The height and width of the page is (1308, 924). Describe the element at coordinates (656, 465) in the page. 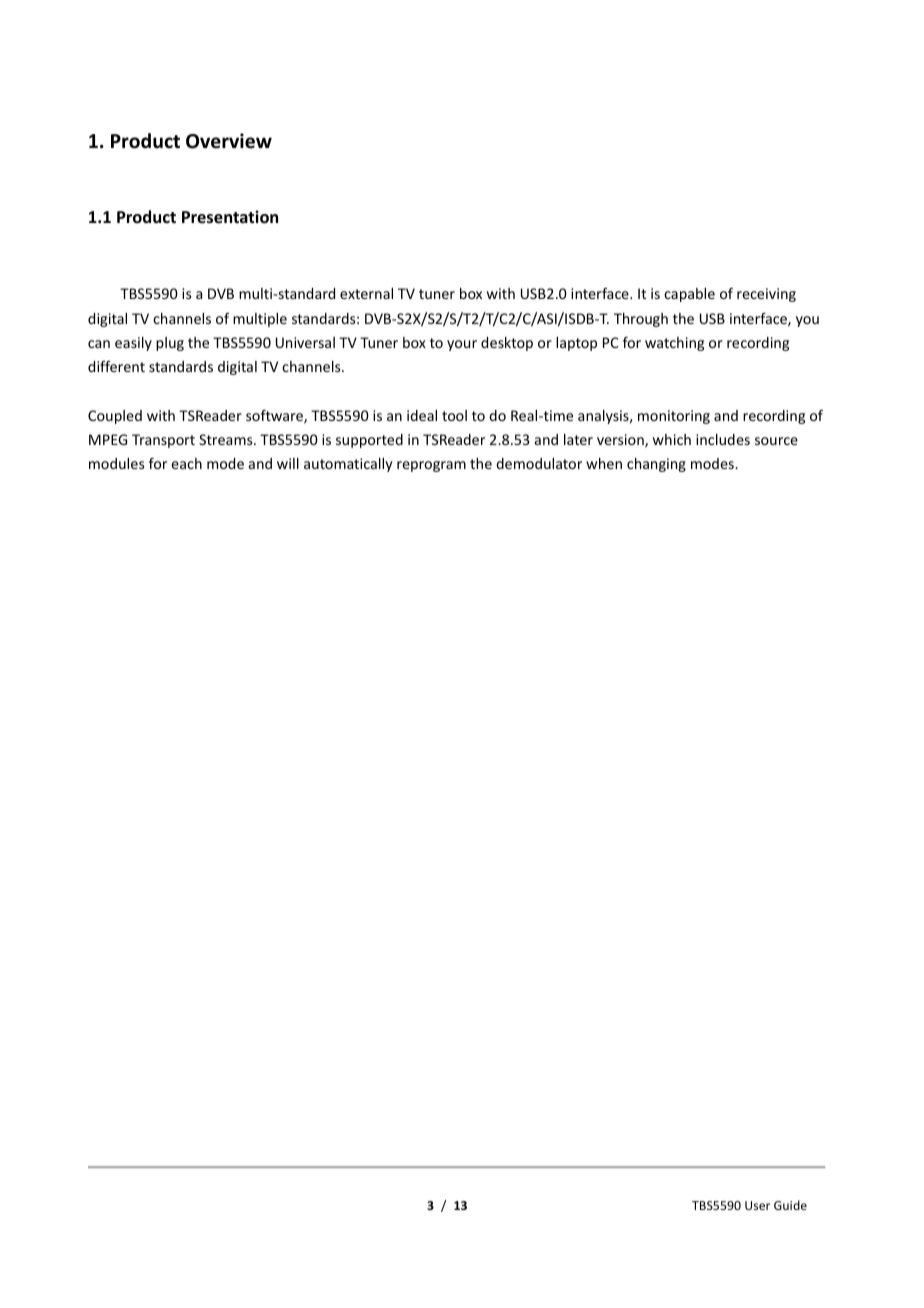

I see `changing` at that location.
